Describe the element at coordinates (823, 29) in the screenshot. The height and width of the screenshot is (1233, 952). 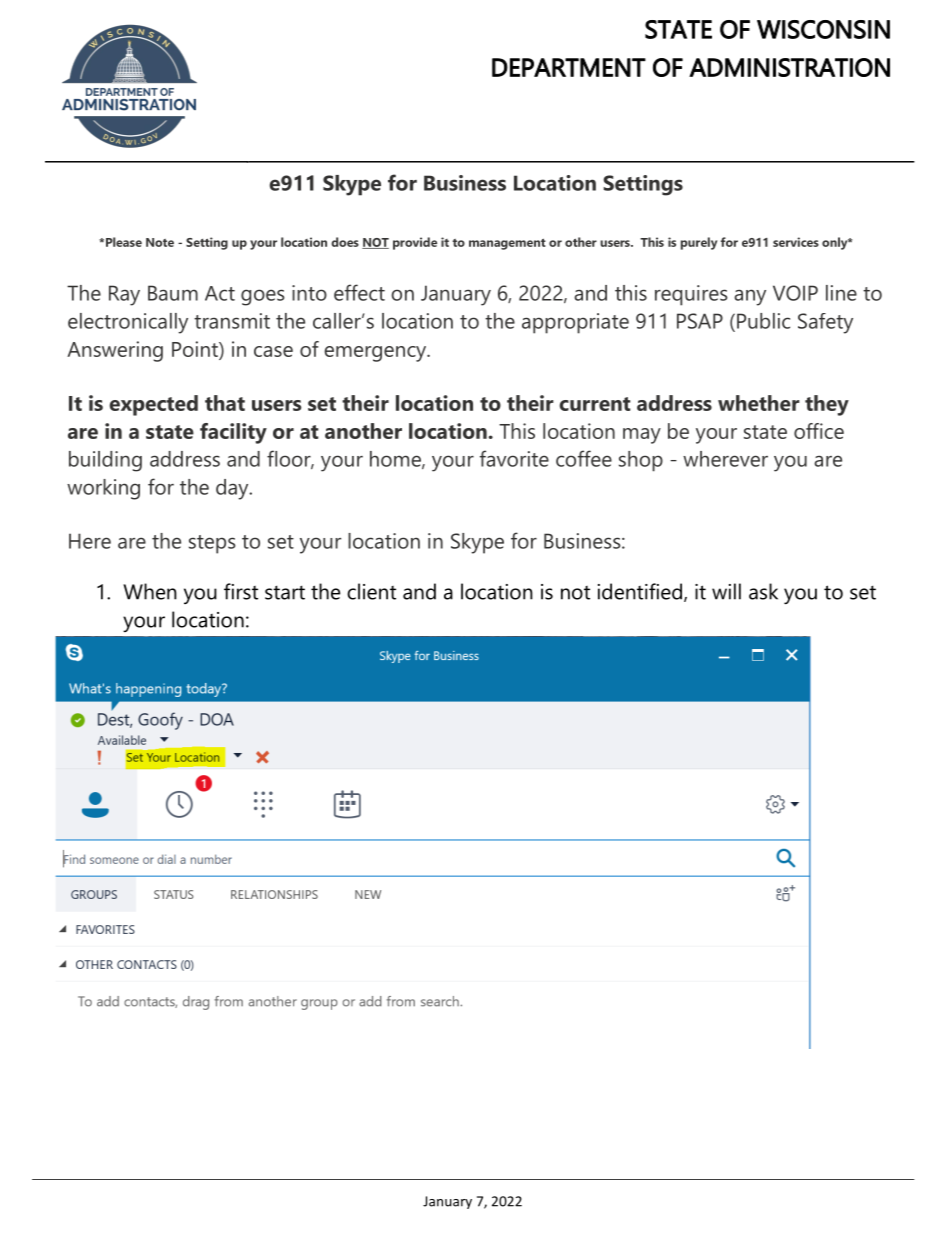
I see `WISCONSIN` at that location.
